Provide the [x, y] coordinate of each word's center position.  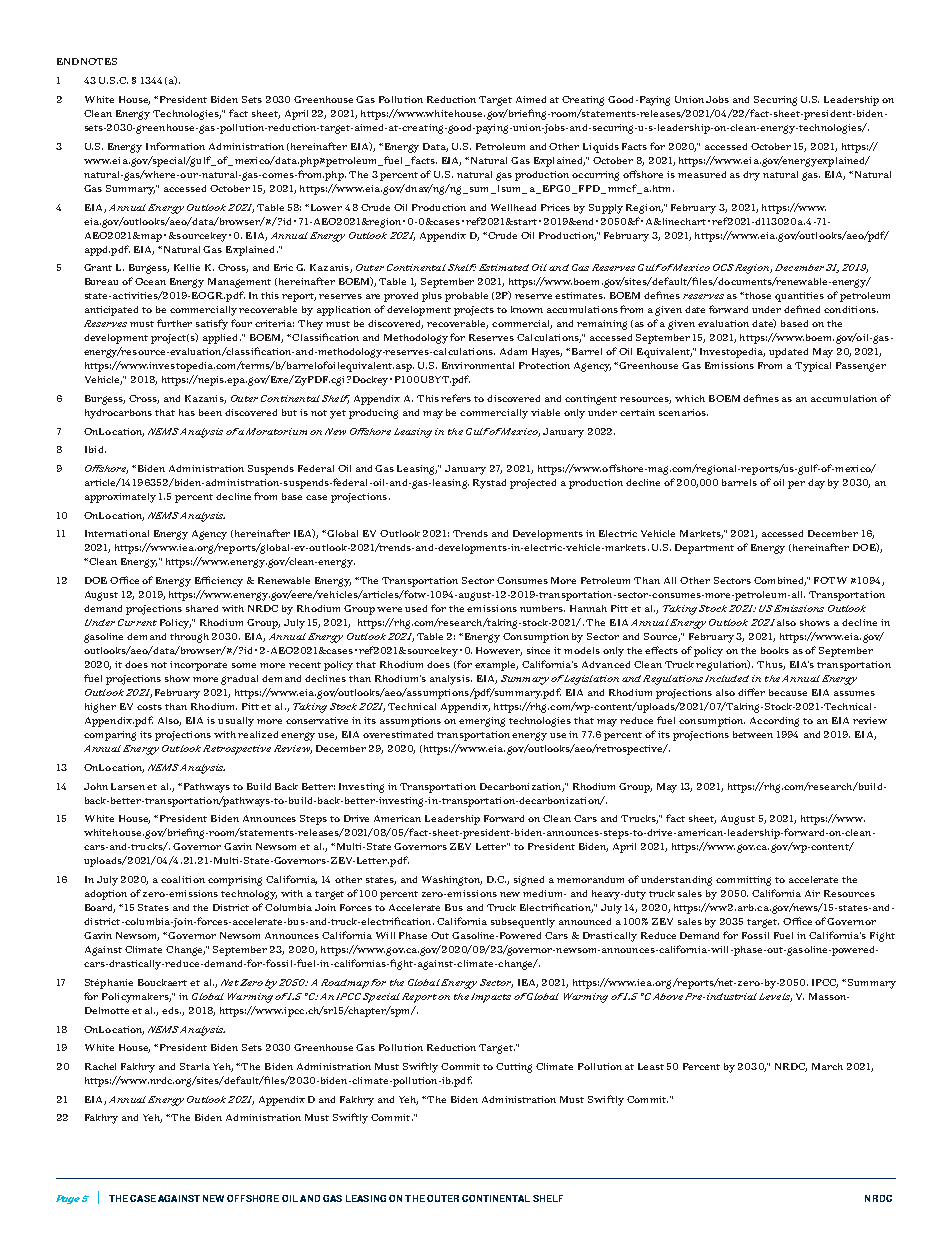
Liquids [601, 148]
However [499, 651]
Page [68, 1199]
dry [751, 176]
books [775, 650]
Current [137, 622]
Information [175, 146]
